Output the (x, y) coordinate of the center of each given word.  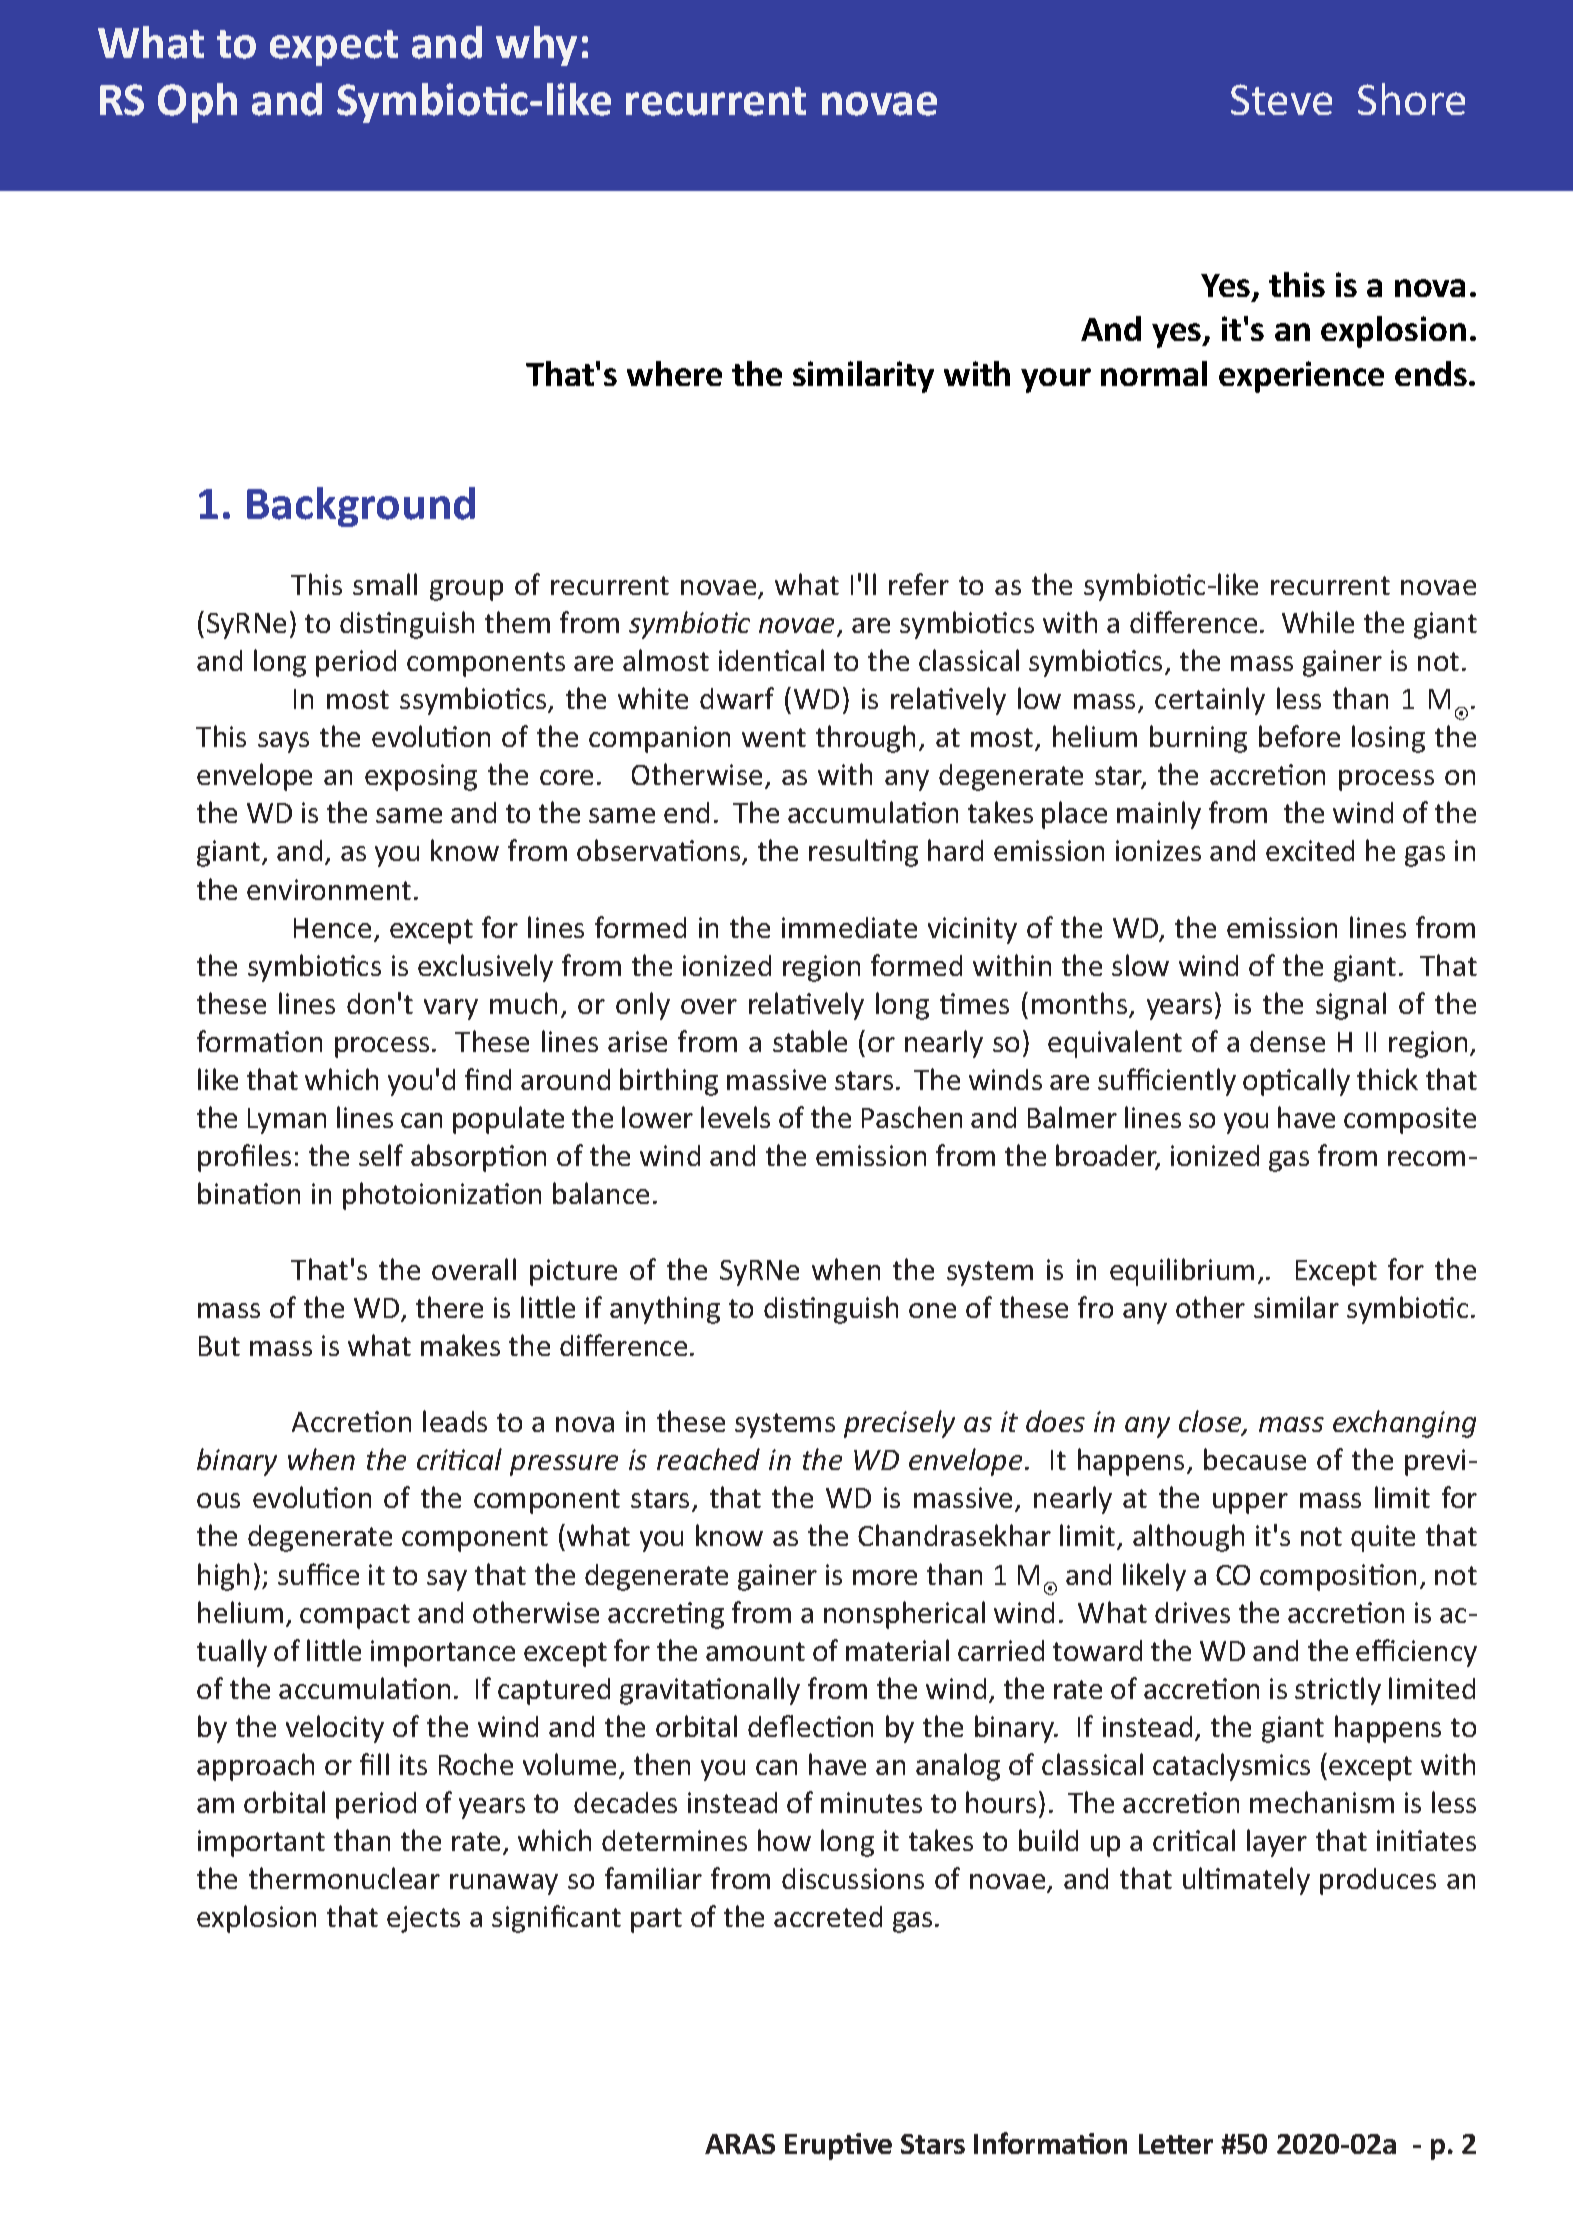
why (536, 46)
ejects (423, 1919)
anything (665, 1310)
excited (1310, 850)
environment (329, 889)
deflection (810, 1726)
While (1318, 622)
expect (334, 48)
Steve (1281, 99)
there (449, 1307)
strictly (1338, 1691)
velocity (335, 1729)
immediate (849, 927)
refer (919, 584)
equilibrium (1182, 1272)
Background (361, 507)
